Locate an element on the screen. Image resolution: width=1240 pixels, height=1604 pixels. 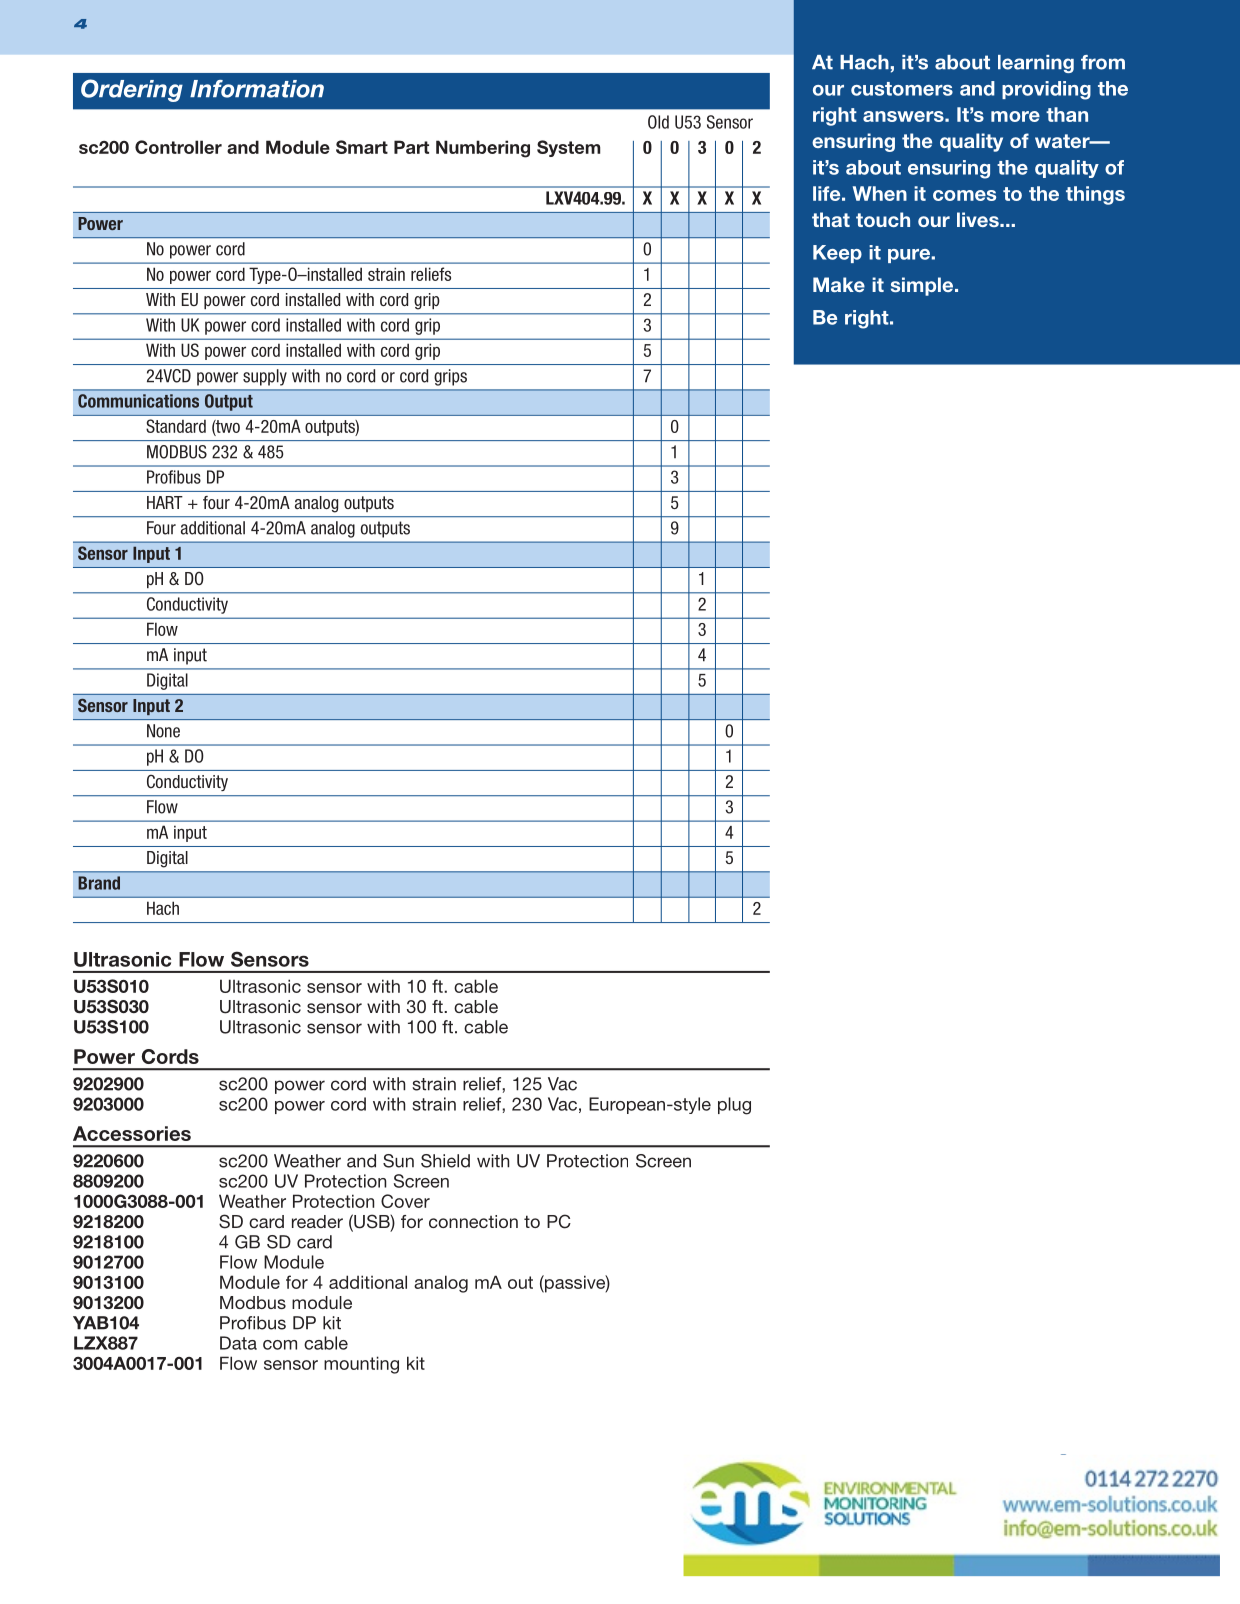
connection is located at coordinates (473, 1221).
